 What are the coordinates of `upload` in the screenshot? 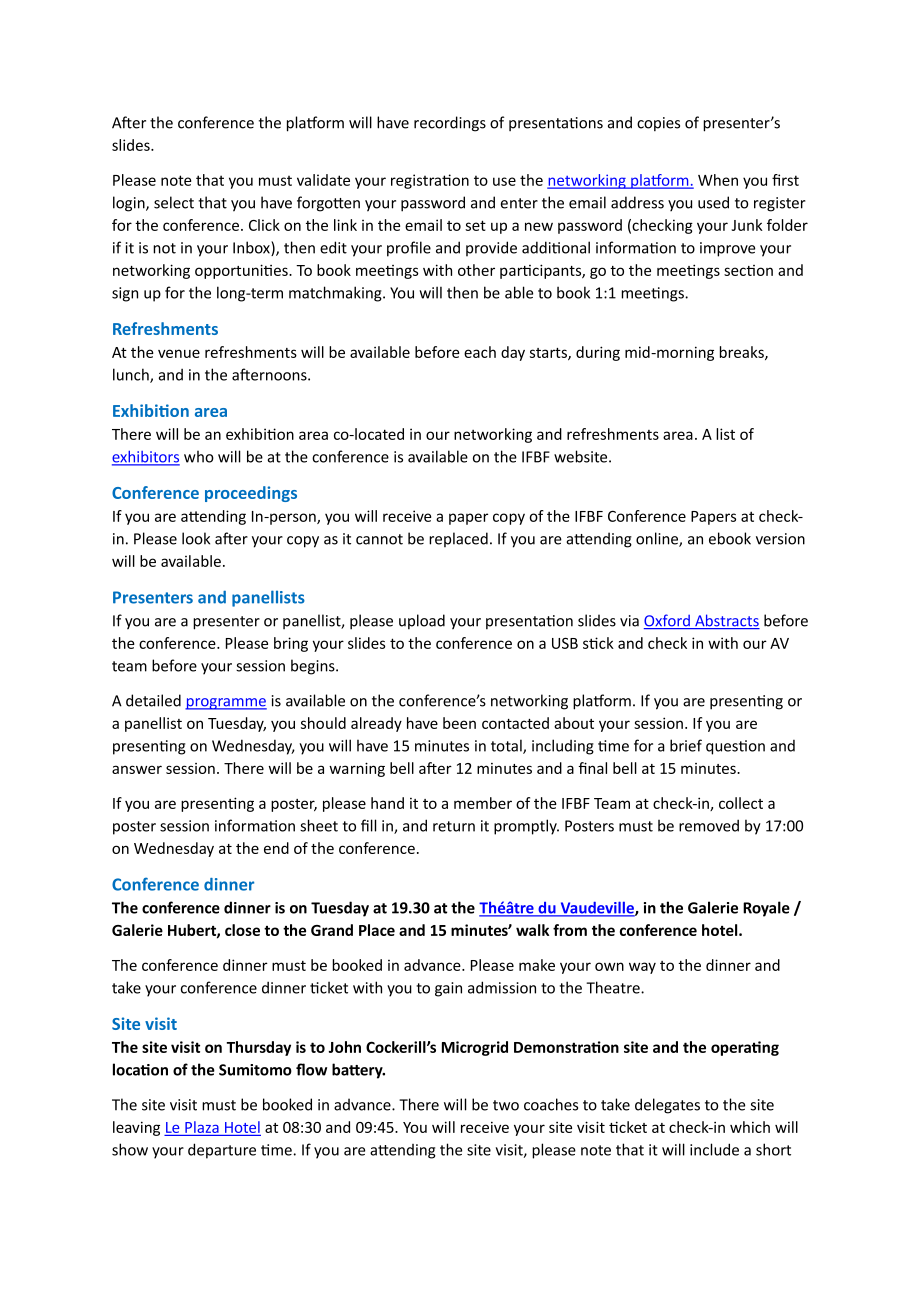 It's located at (422, 622).
